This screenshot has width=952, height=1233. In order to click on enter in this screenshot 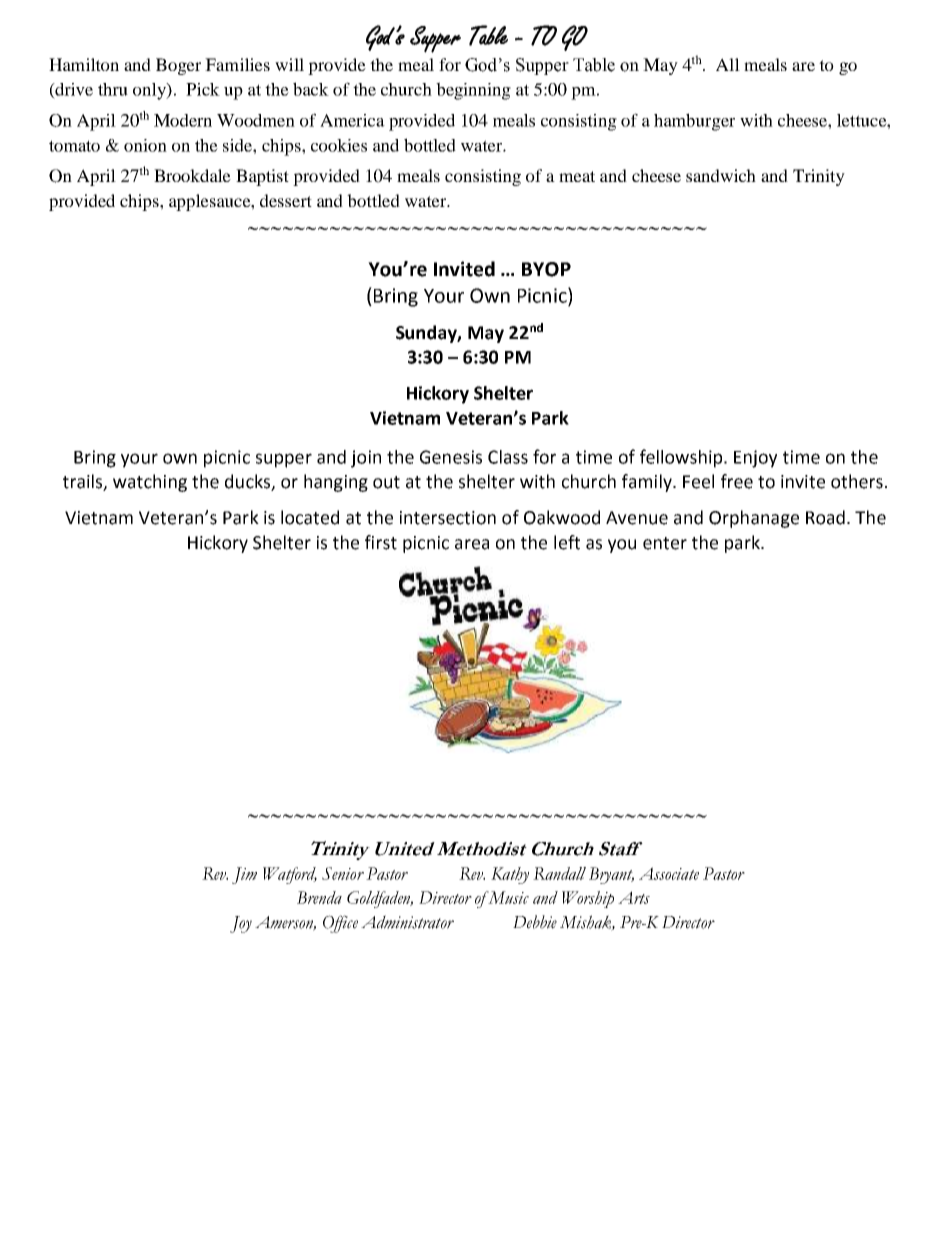, I will do `click(665, 543)`.
